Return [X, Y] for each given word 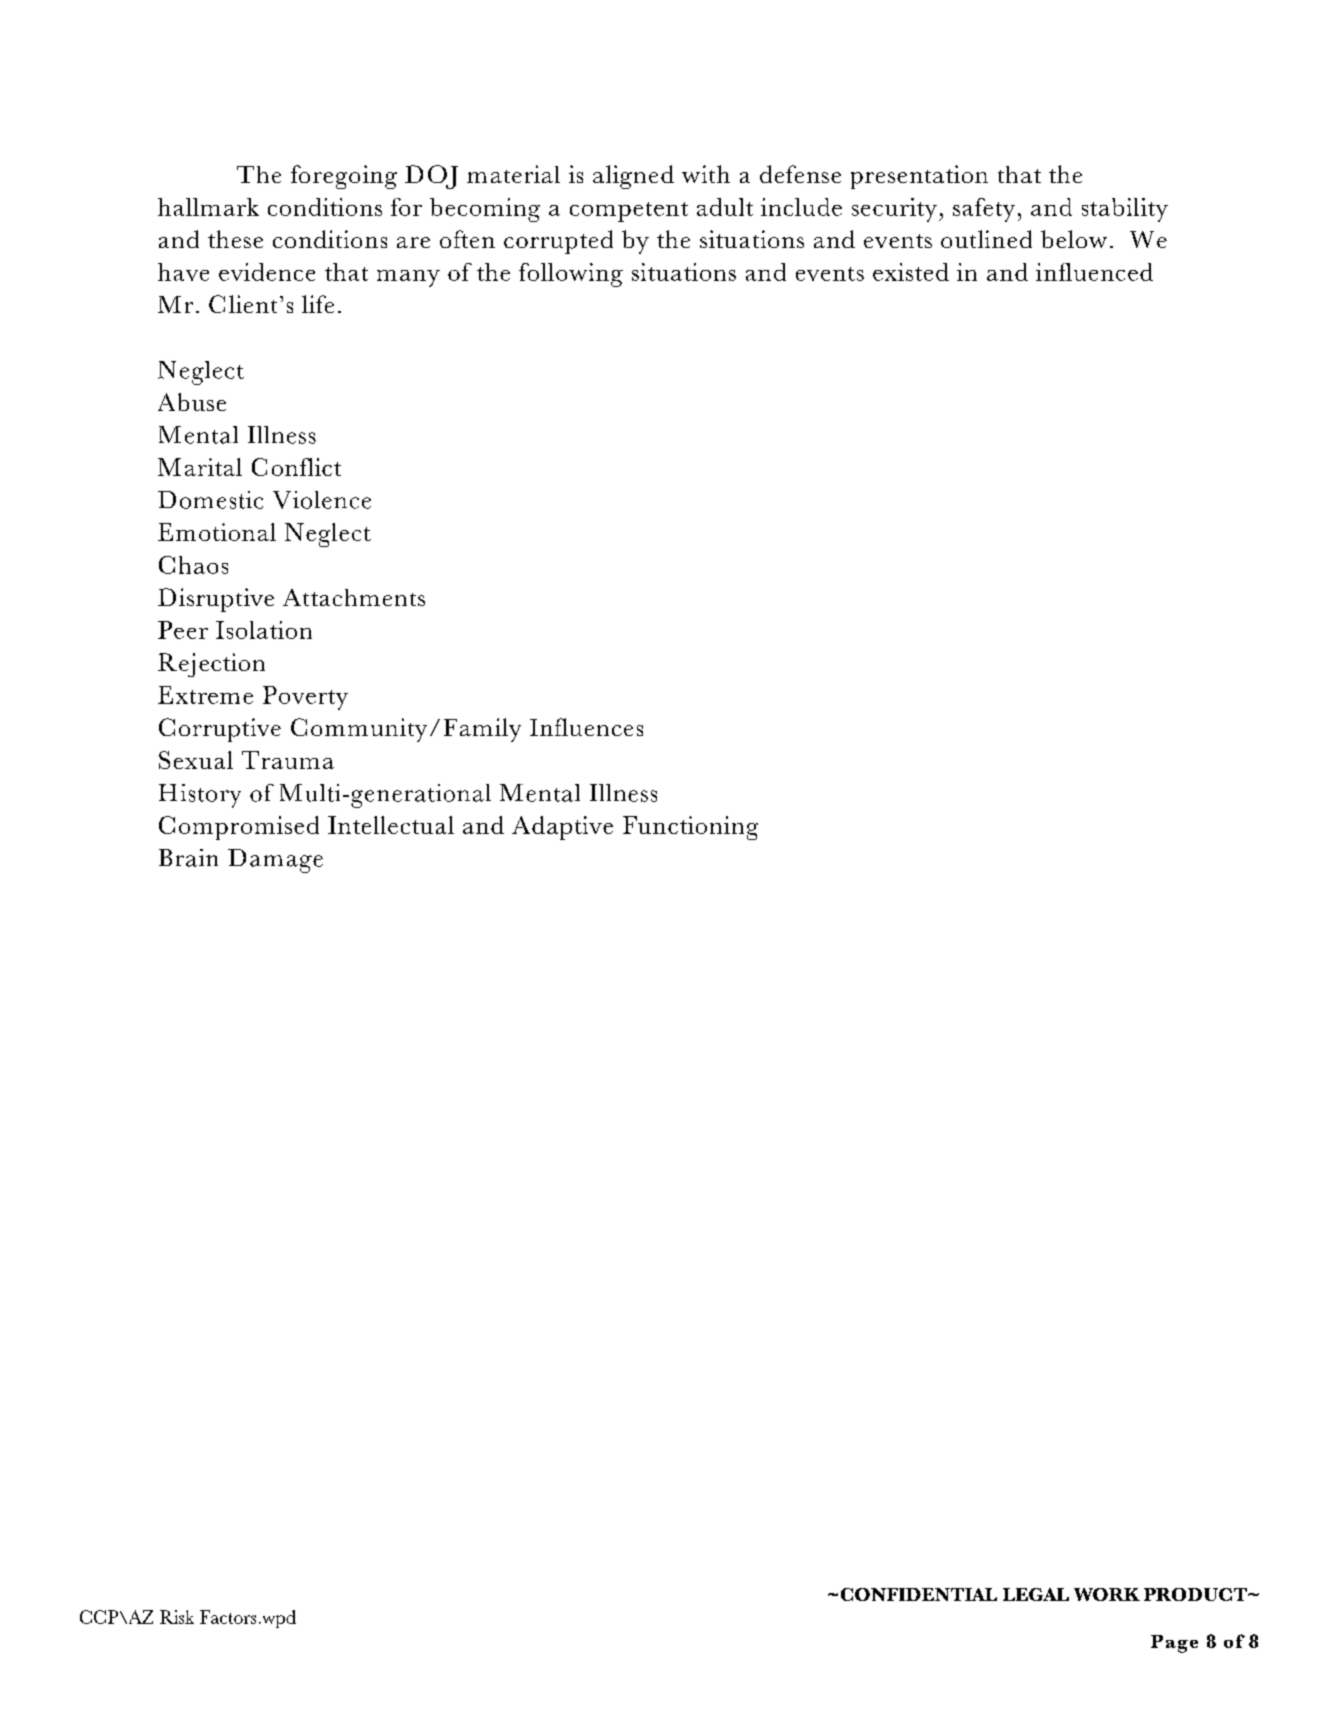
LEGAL [1036, 1594]
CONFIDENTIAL [919, 1594]
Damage [275, 861]
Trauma [288, 760]
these [235, 239]
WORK [1107, 1594]
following [571, 275]
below [1074, 239]
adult [725, 207]
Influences [586, 727]
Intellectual [391, 825]
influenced [1094, 272]
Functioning [690, 828]
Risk [177, 1617]
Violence [322, 500]
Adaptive [562, 828]
